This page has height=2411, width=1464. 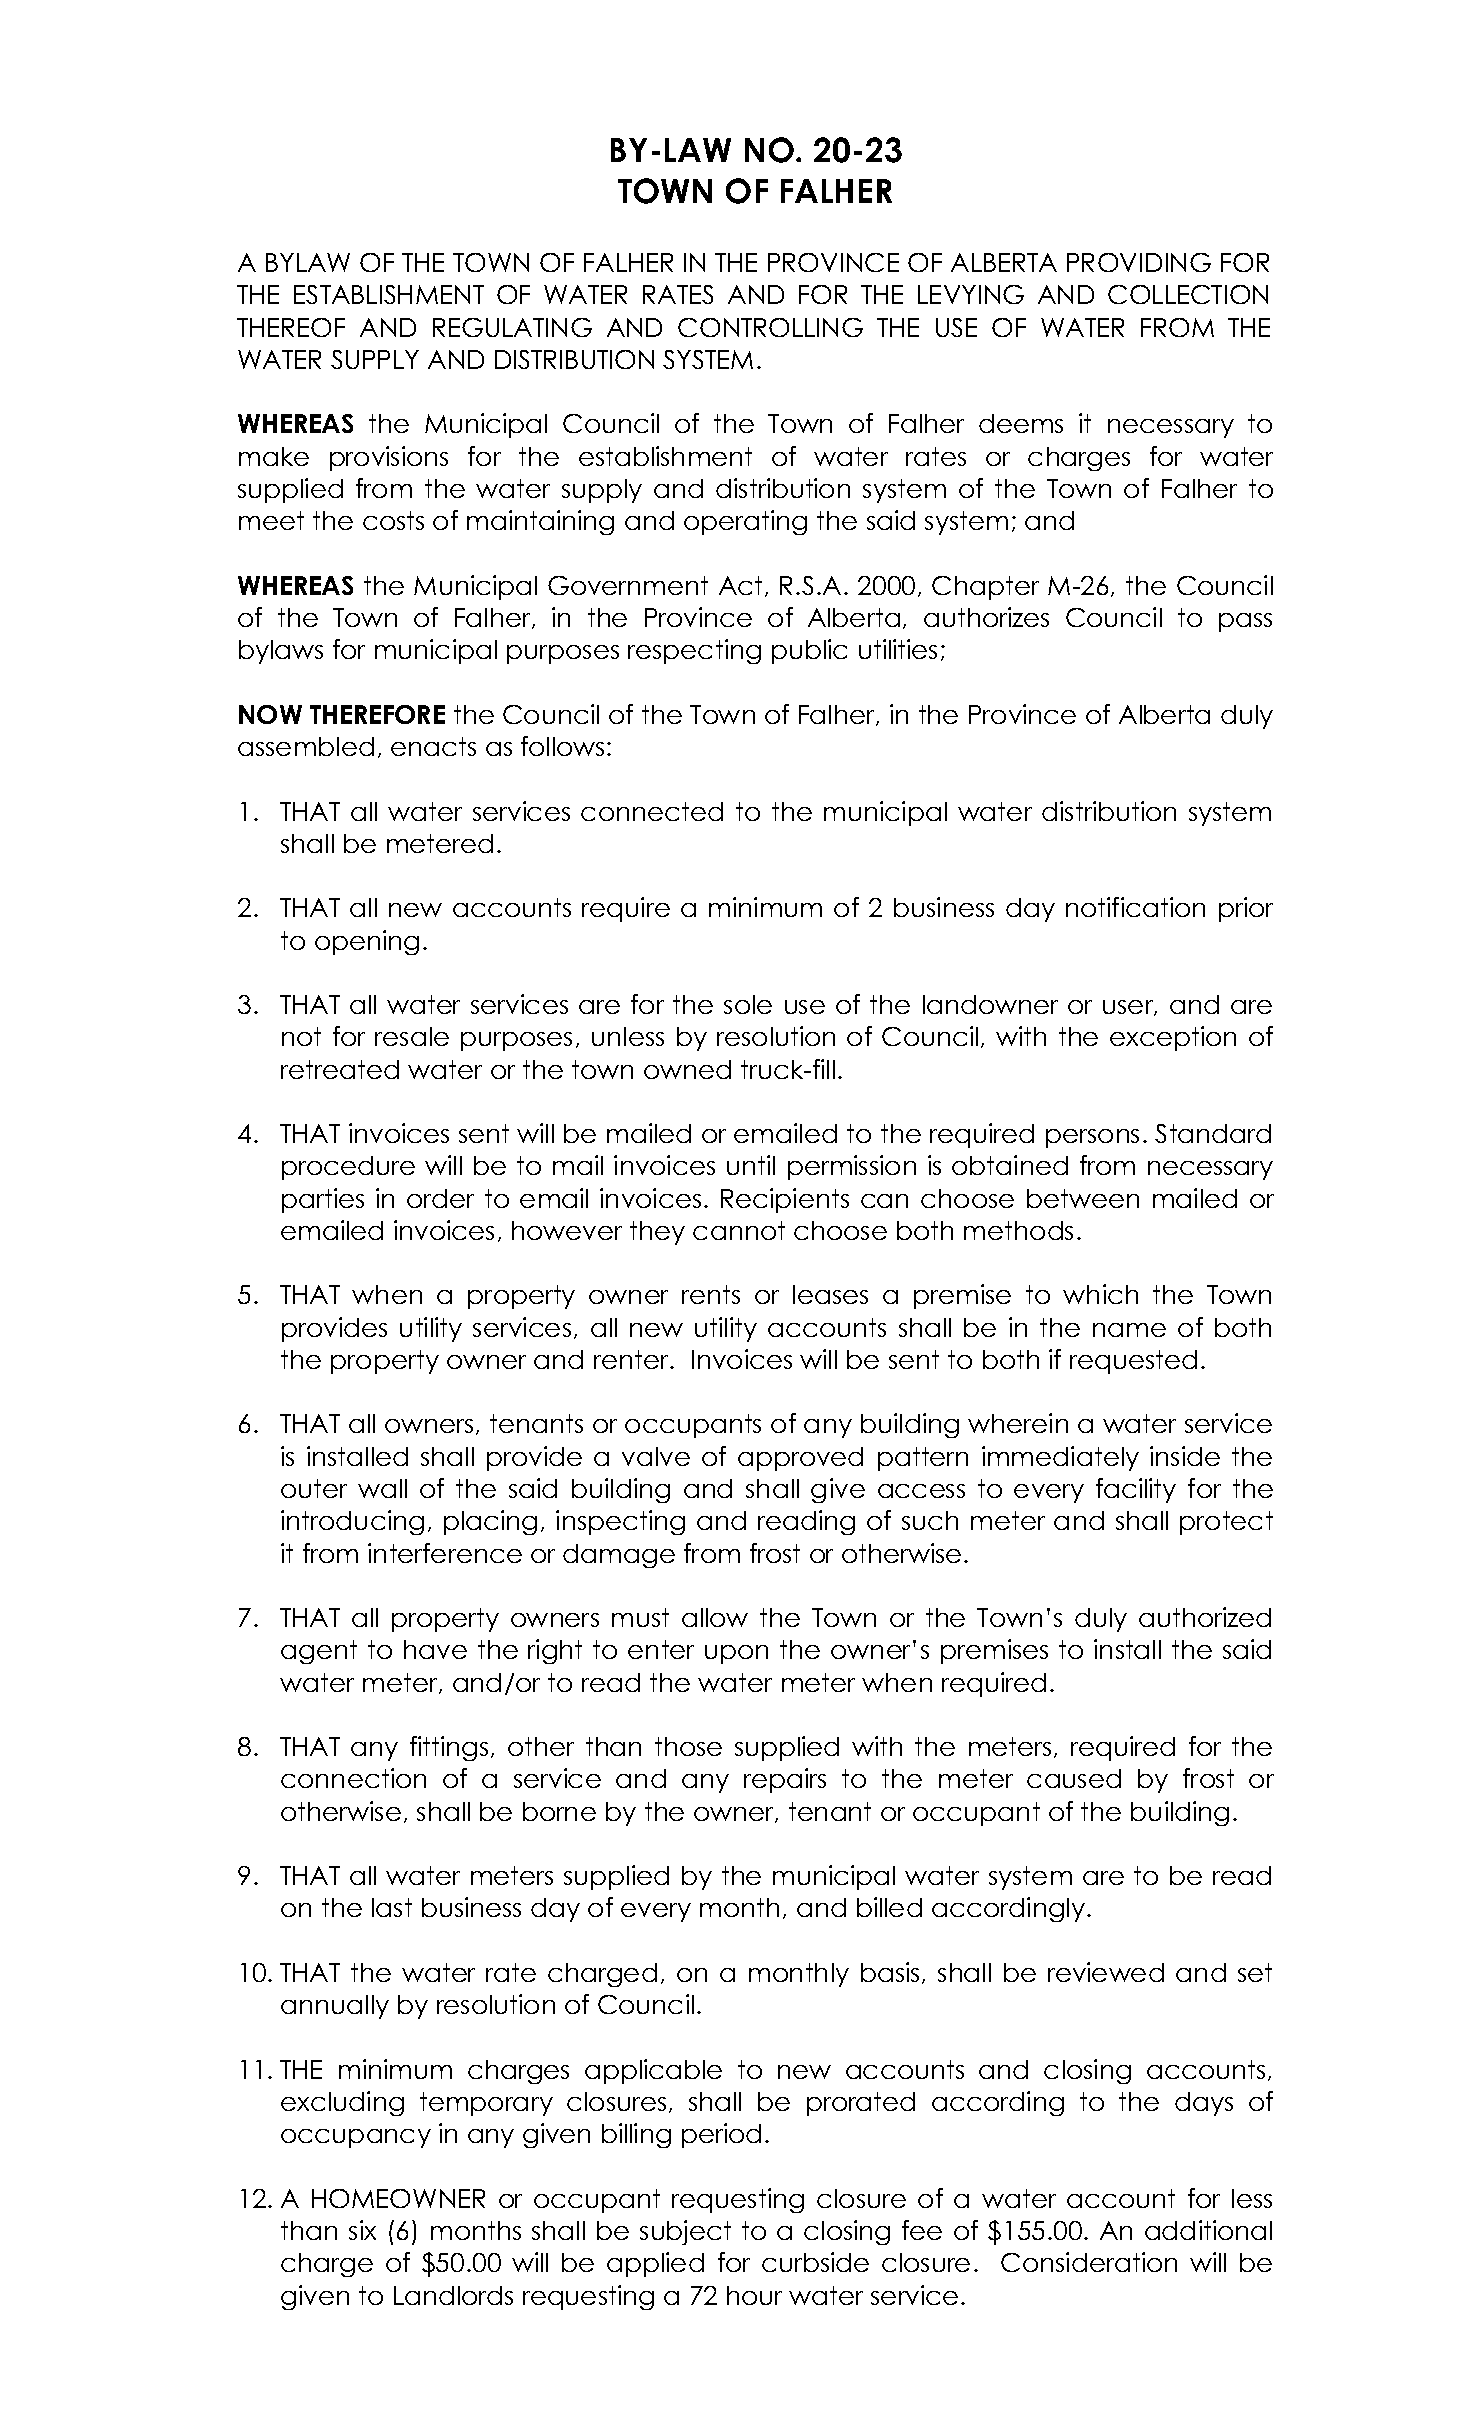 What do you see at coordinates (770, 327) in the page?
I see `CONTROLLING` at bounding box center [770, 327].
